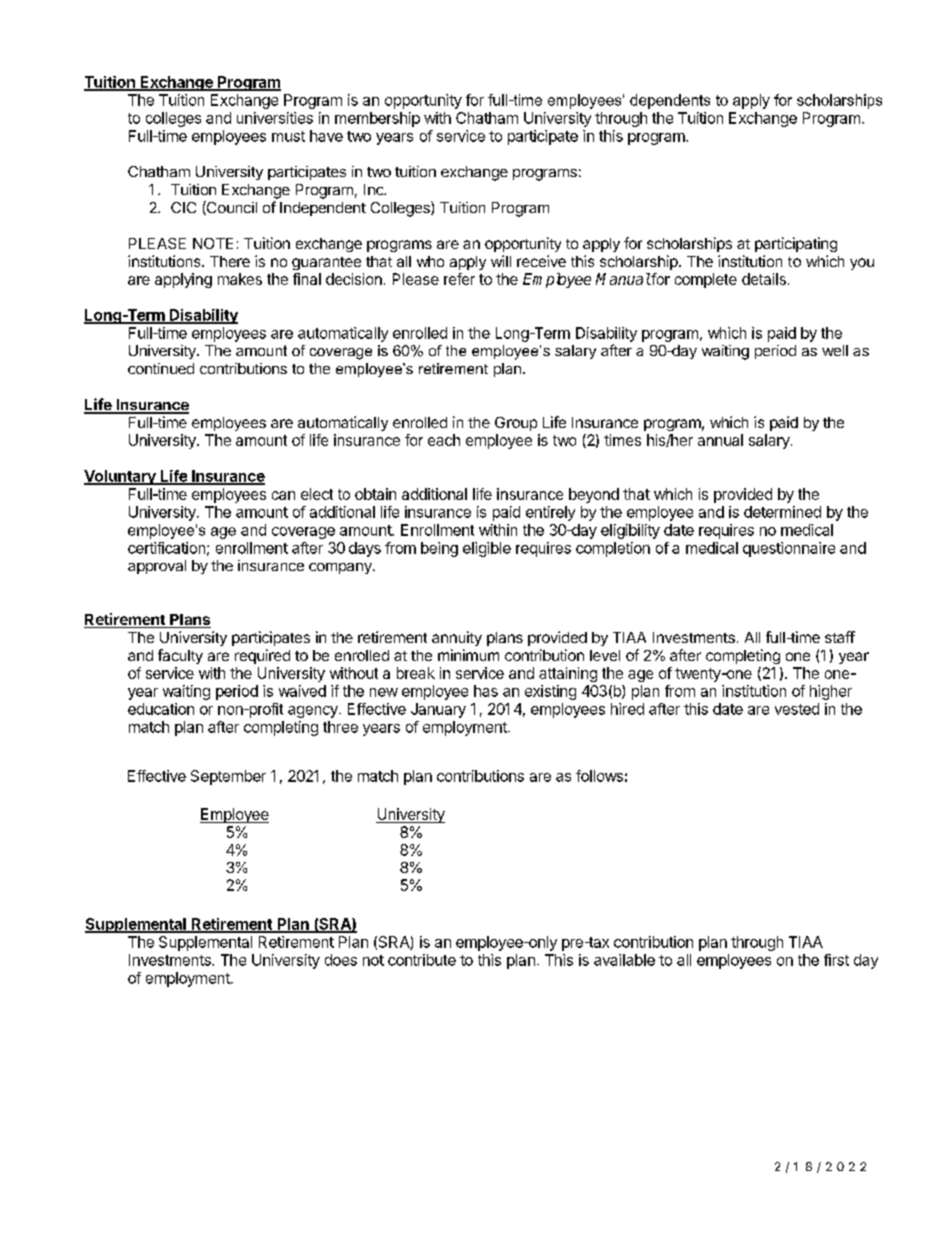 This screenshot has width=952, height=1233. What do you see at coordinates (835, 350) in the screenshot?
I see `well` at bounding box center [835, 350].
